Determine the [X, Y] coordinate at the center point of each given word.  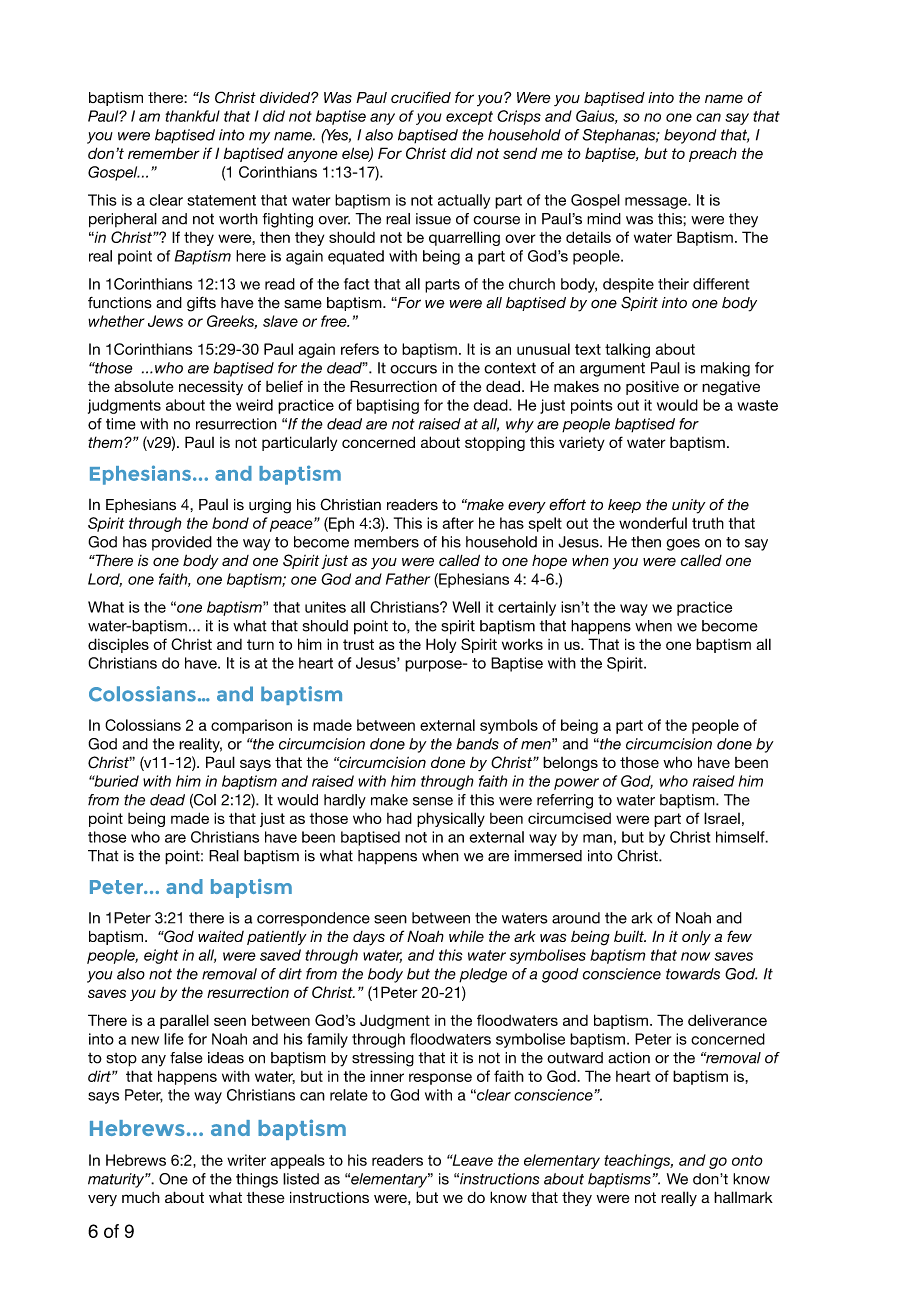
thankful [192, 116]
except [469, 118]
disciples [118, 645]
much [141, 1197]
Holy [441, 645]
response [440, 1079]
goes [683, 545]
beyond [690, 136]
